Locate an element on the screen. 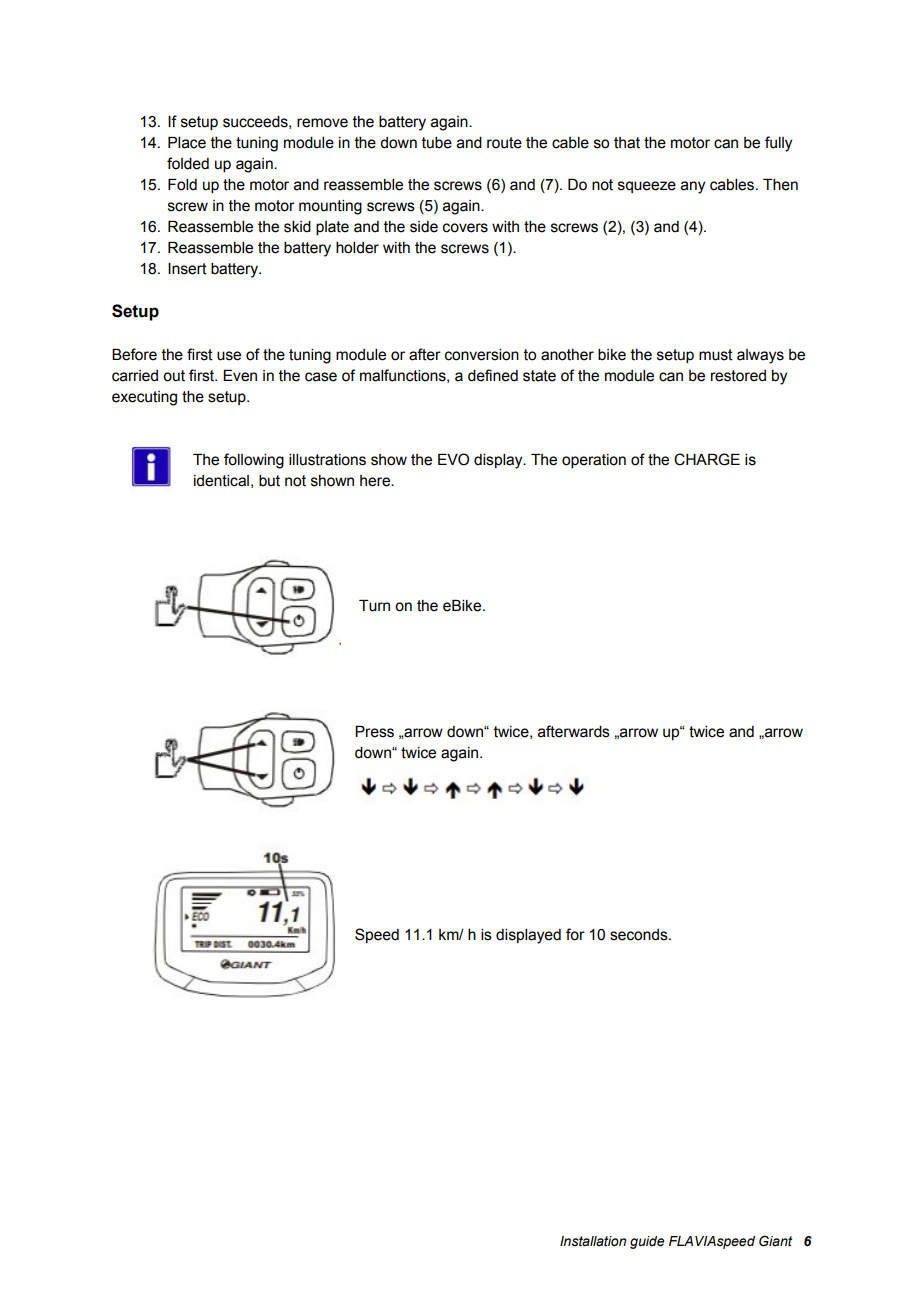 The width and height of the screenshot is (924, 1308). Turn is located at coordinates (374, 606).
